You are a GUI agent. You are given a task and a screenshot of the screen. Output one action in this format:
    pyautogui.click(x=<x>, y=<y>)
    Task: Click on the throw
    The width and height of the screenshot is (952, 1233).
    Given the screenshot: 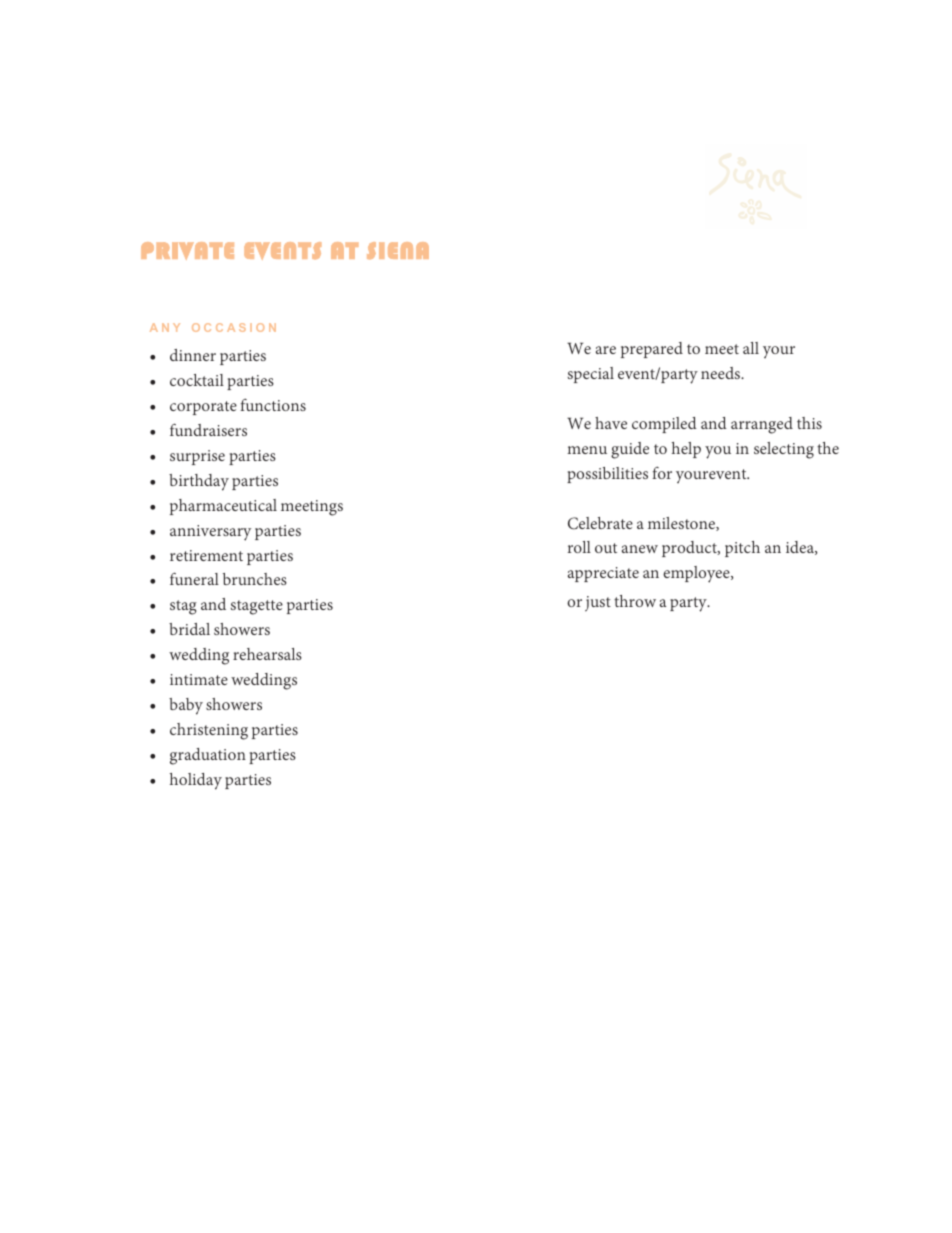 What is the action you would take?
    pyautogui.click(x=635, y=601)
